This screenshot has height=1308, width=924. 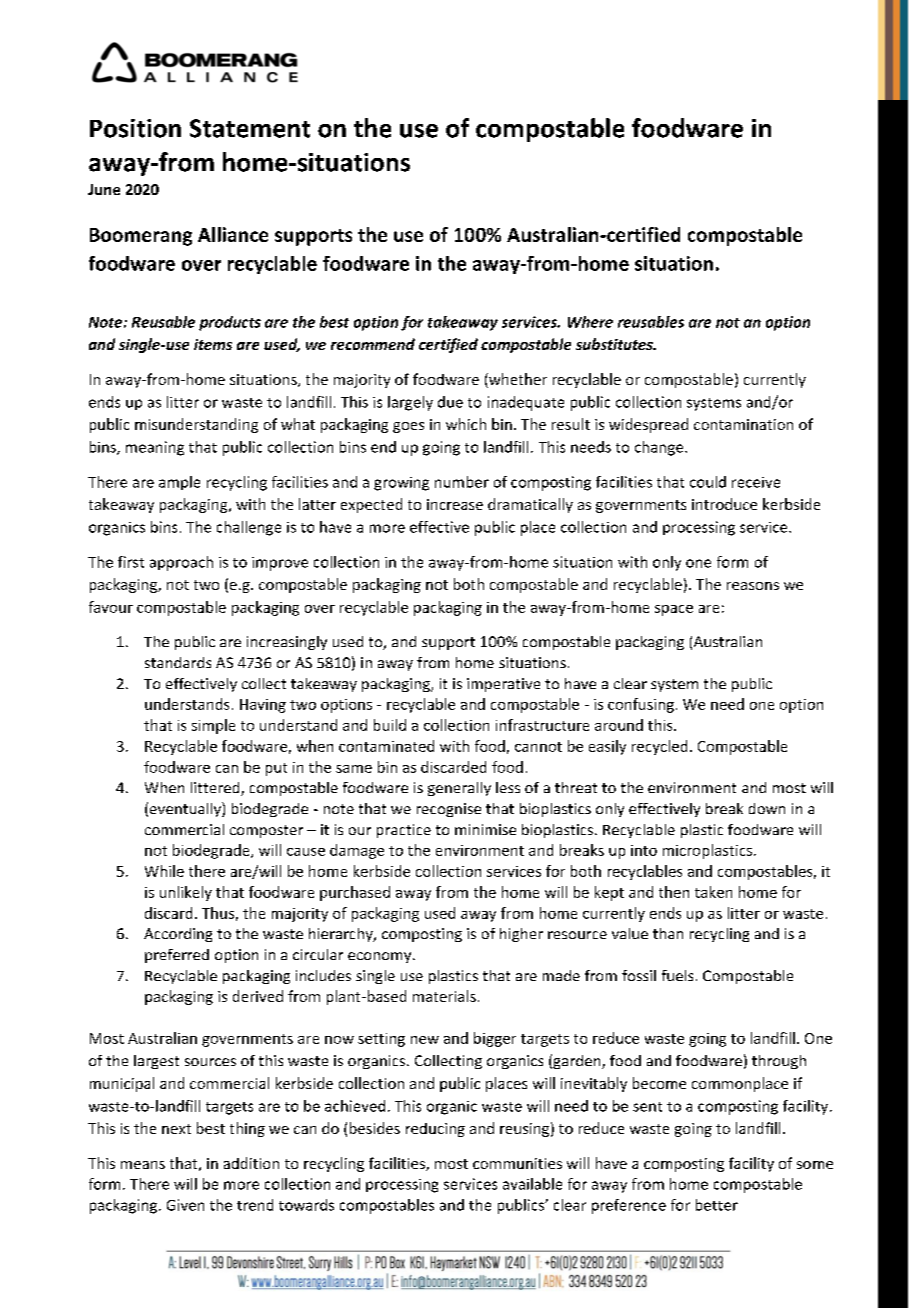 What do you see at coordinates (590, 322) in the screenshot?
I see `Where` at bounding box center [590, 322].
